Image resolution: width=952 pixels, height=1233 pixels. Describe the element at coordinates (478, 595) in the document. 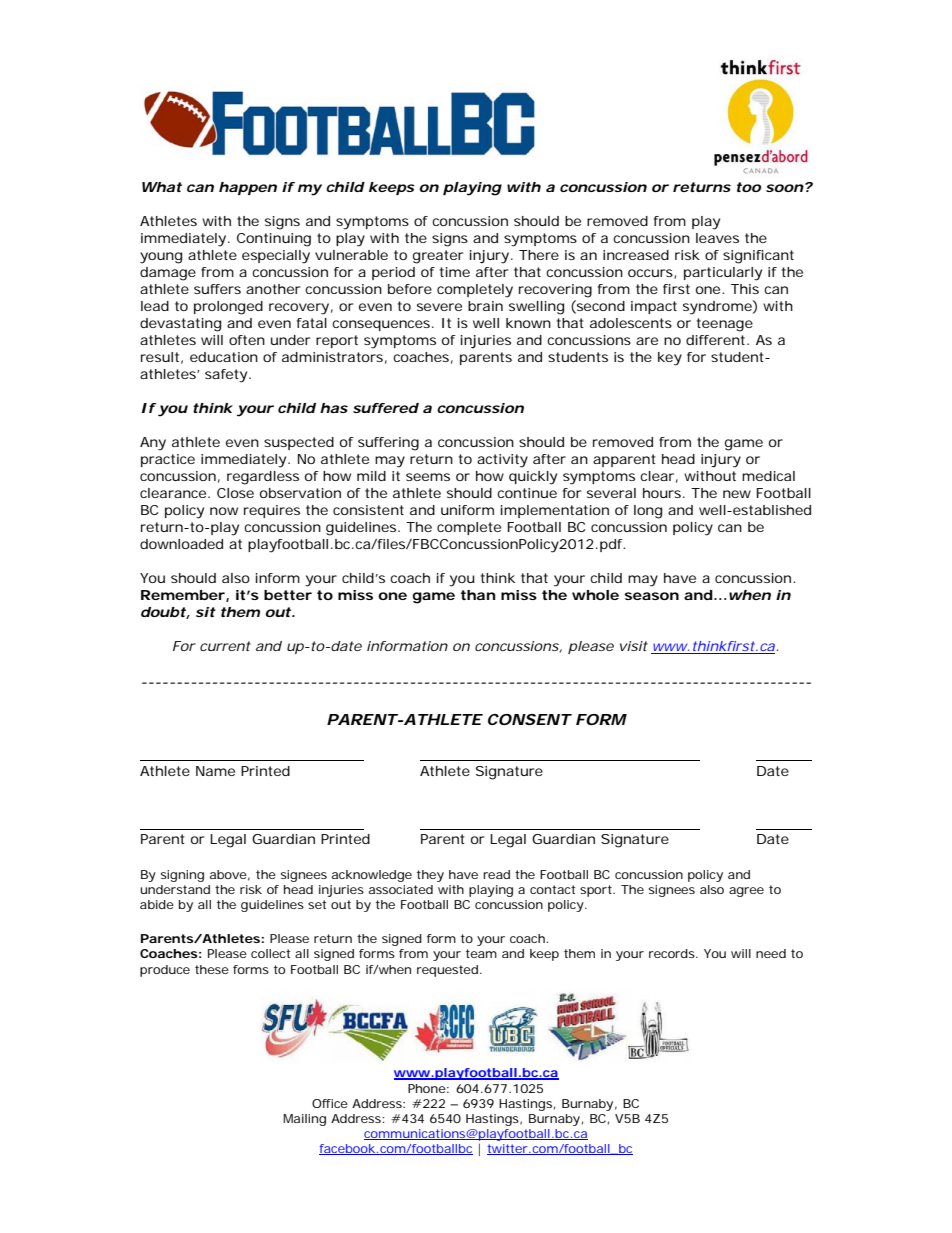

I see `than` at that location.
